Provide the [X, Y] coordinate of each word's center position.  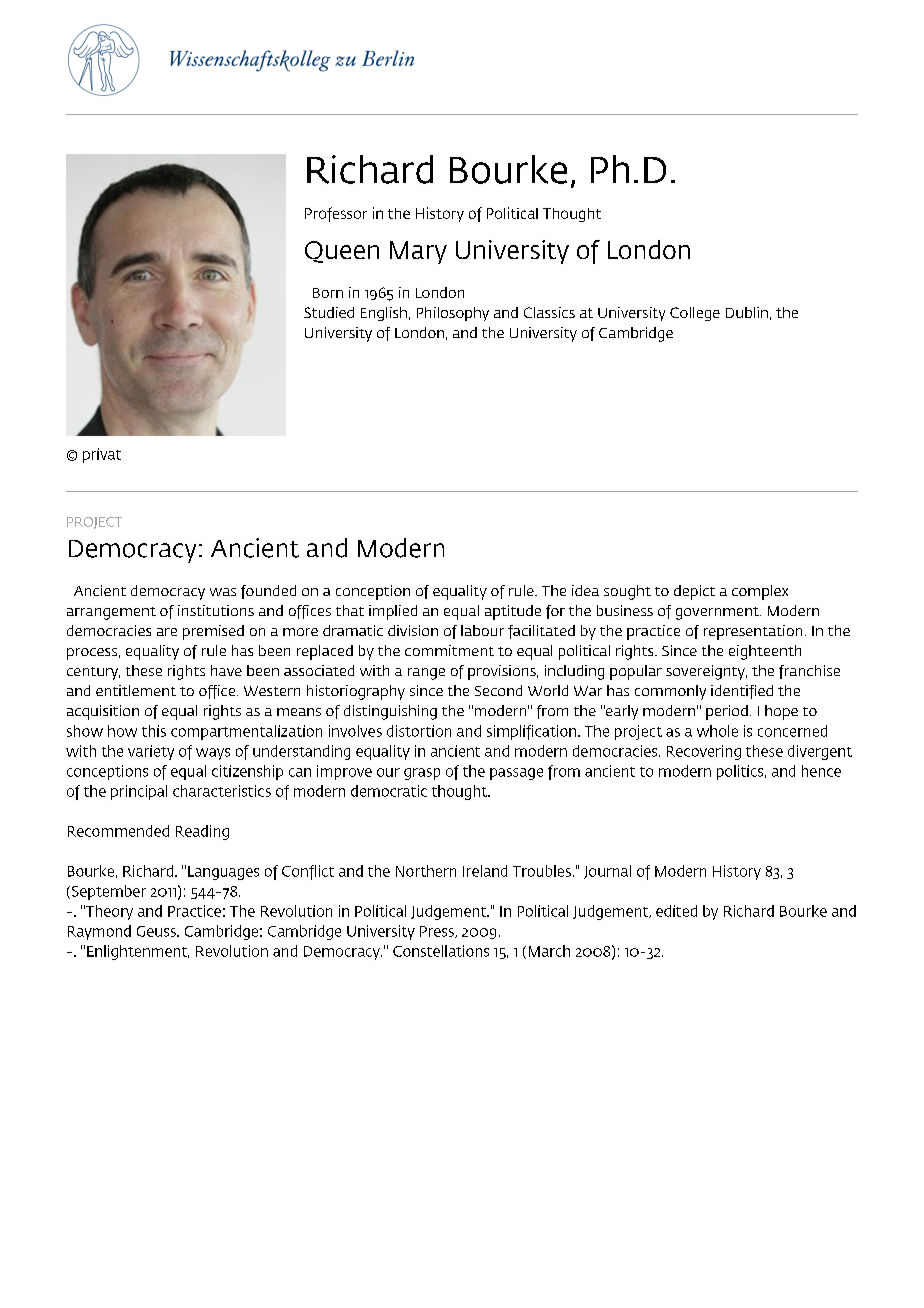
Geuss [157, 931]
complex [760, 592]
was [223, 592]
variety [151, 752]
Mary [418, 252]
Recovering [704, 752]
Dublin [747, 312]
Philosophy [453, 314]
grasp [422, 774]
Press [438, 932]
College [695, 314]
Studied [329, 312]
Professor [336, 214]
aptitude [513, 612]
